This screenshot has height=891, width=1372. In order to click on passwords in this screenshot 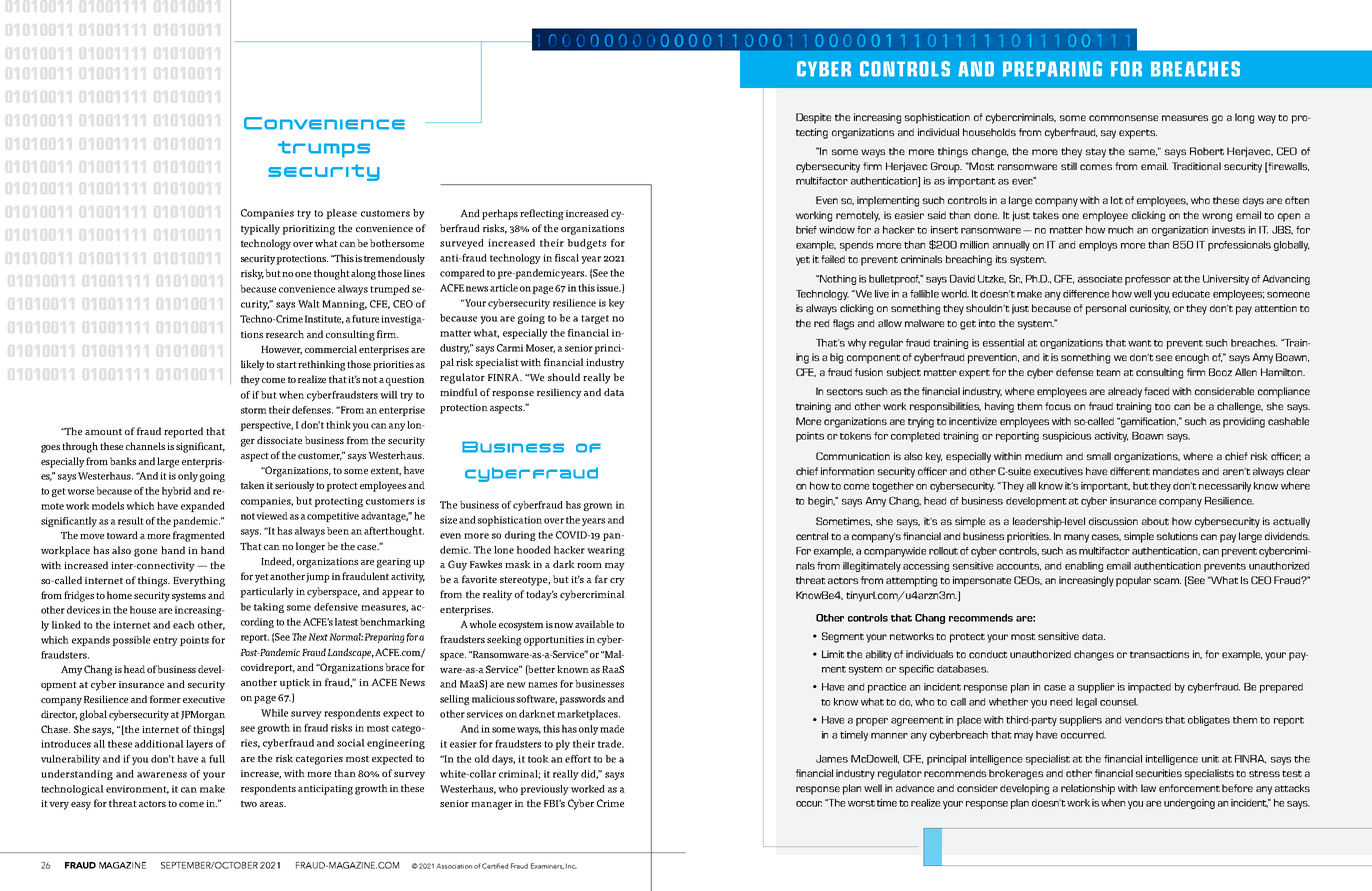, I will do `click(582, 700)`.
